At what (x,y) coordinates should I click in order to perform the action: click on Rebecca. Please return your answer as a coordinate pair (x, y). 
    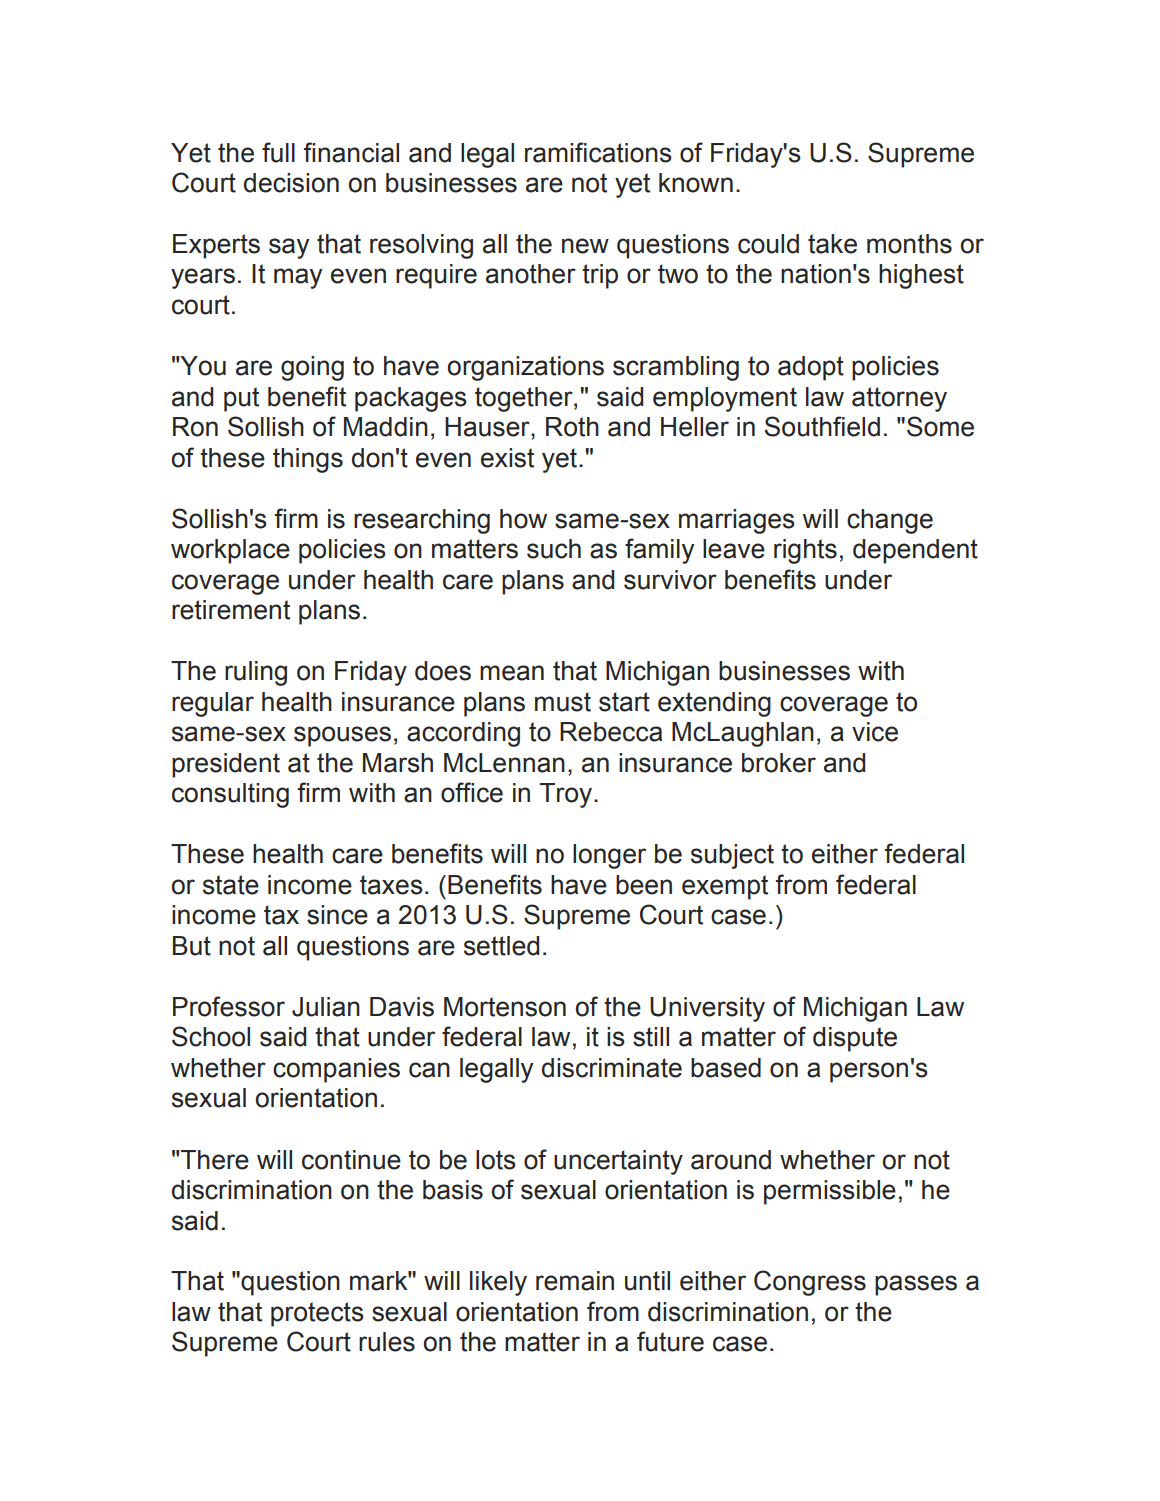
    Looking at the image, I should click on (611, 732).
